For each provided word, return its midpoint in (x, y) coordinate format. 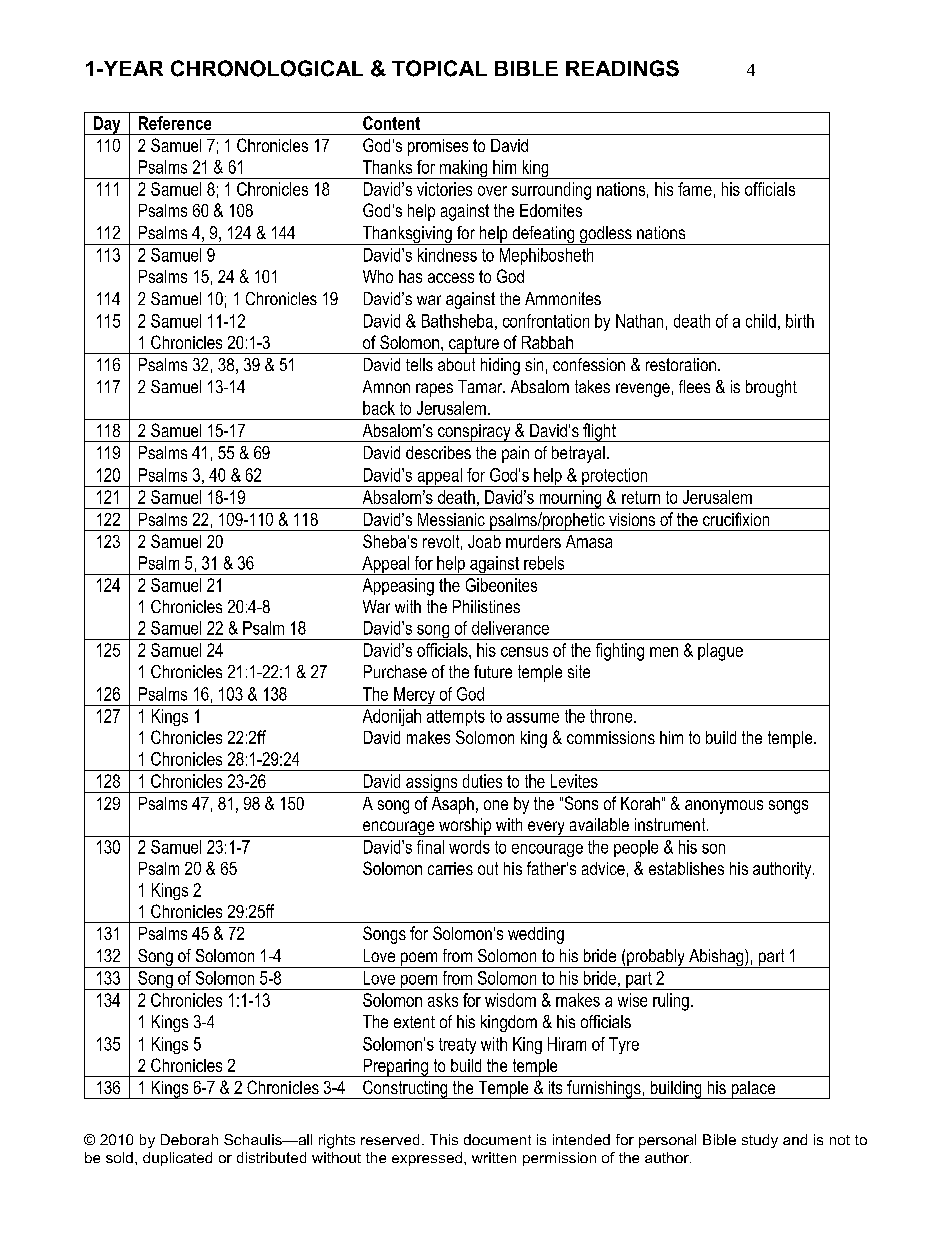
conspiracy (474, 433)
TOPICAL (439, 68)
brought (771, 388)
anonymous (724, 807)
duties (482, 781)
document (497, 1139)
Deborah (189, 1139)
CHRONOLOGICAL (267, 68)
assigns (432, 783)
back (379, 408)
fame (695, 189)
